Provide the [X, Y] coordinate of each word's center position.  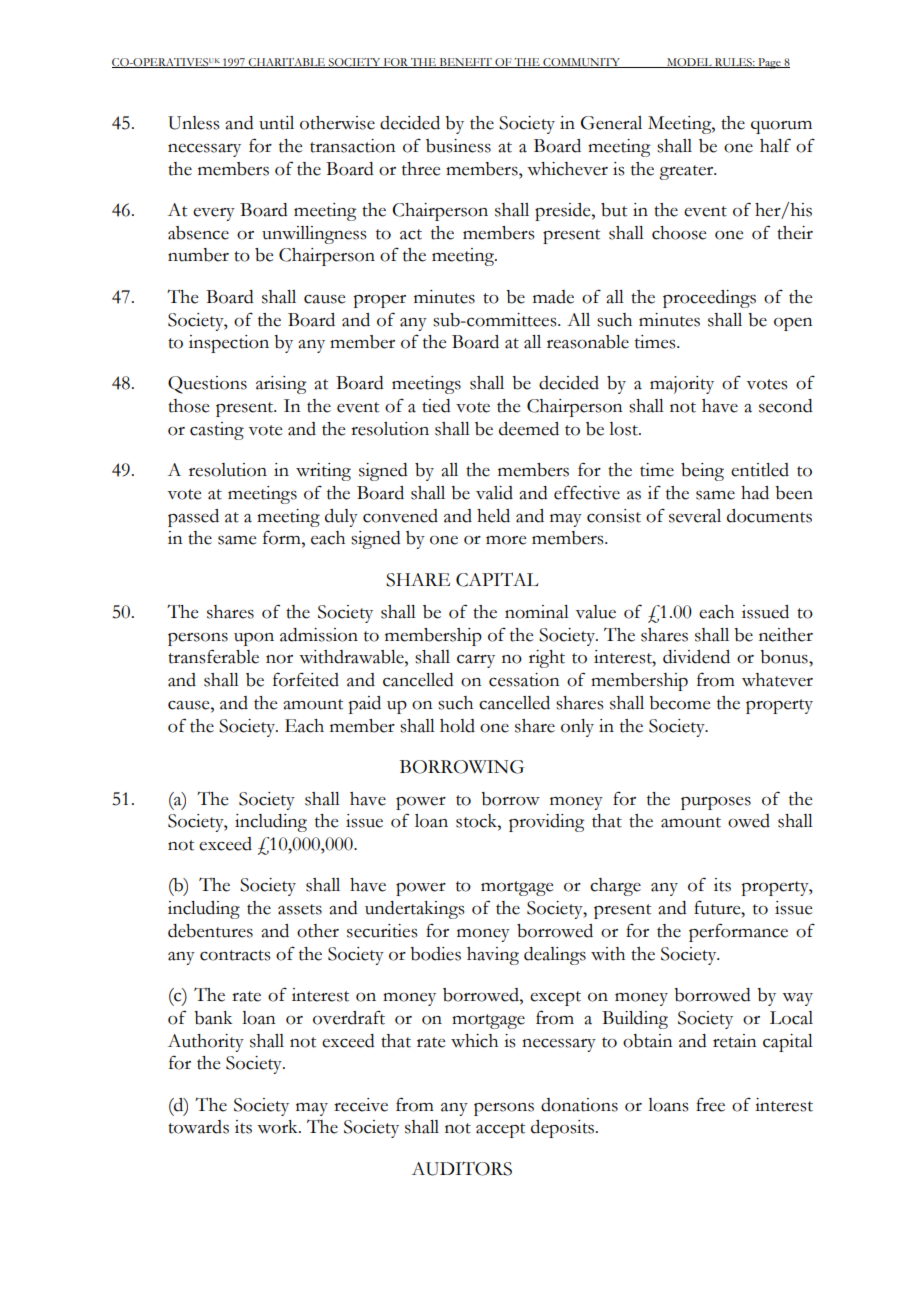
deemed [529, 429]
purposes [716, 803]
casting [217, 431]
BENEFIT [465, 63]
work [278, 1127]
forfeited [306, 679]
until [276, 123]
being [702, 472]
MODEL [689, 63]
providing [547, 823]
